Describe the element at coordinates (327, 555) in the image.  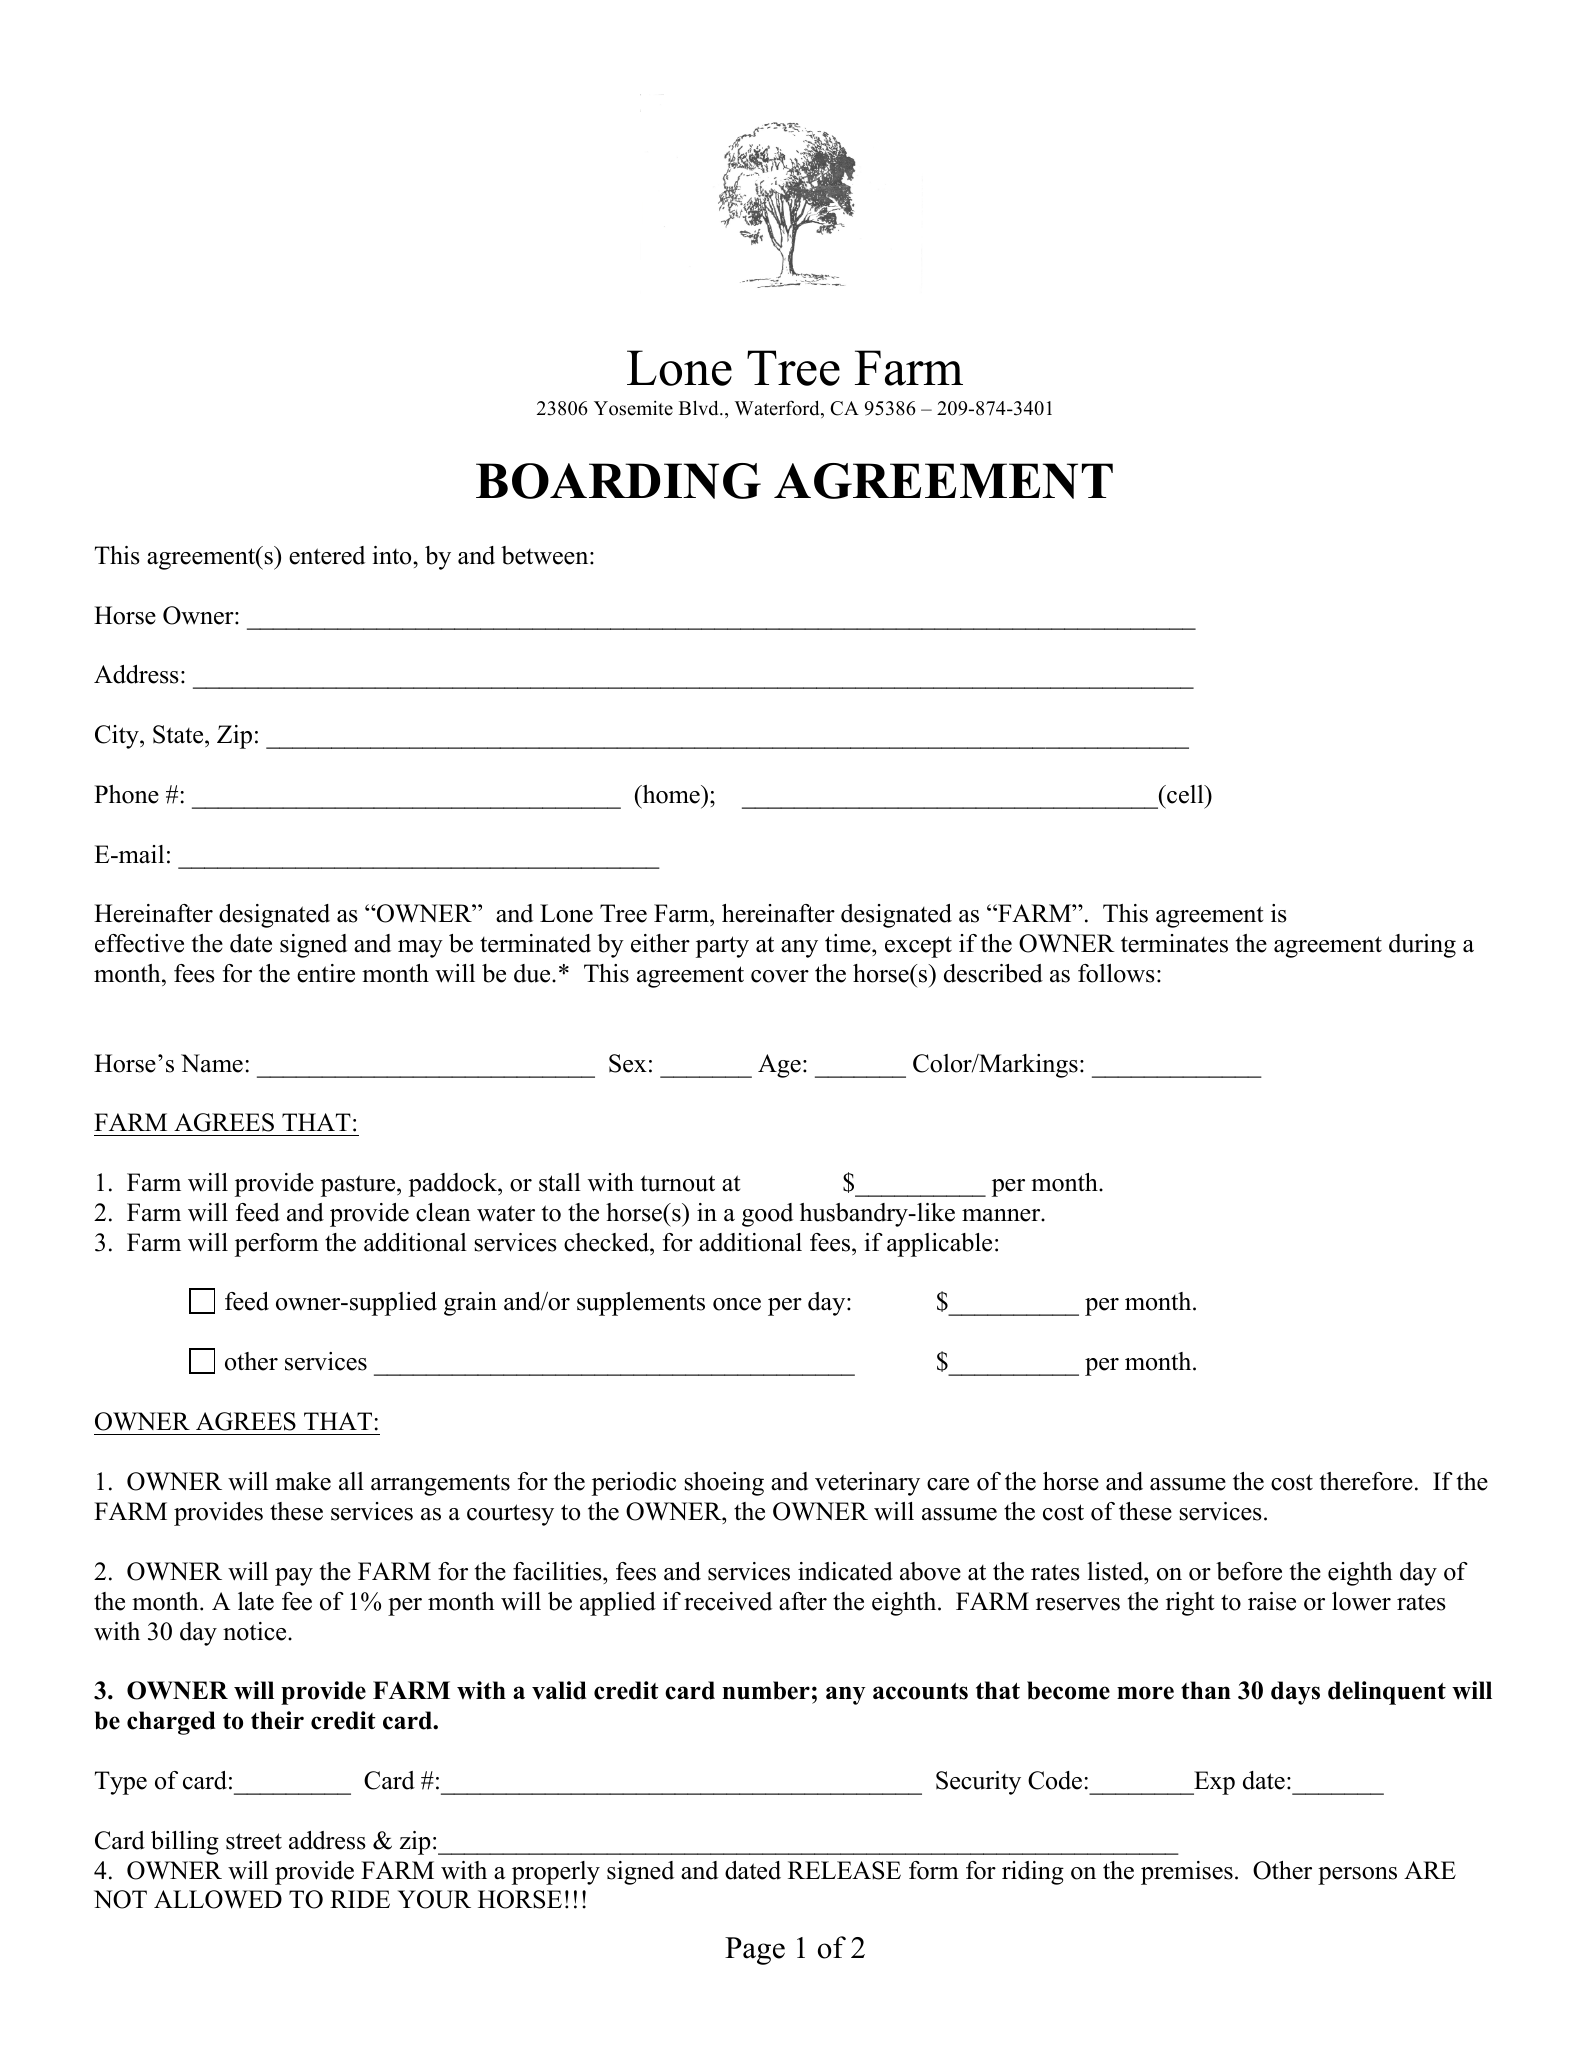
I see `entered` at that location.
